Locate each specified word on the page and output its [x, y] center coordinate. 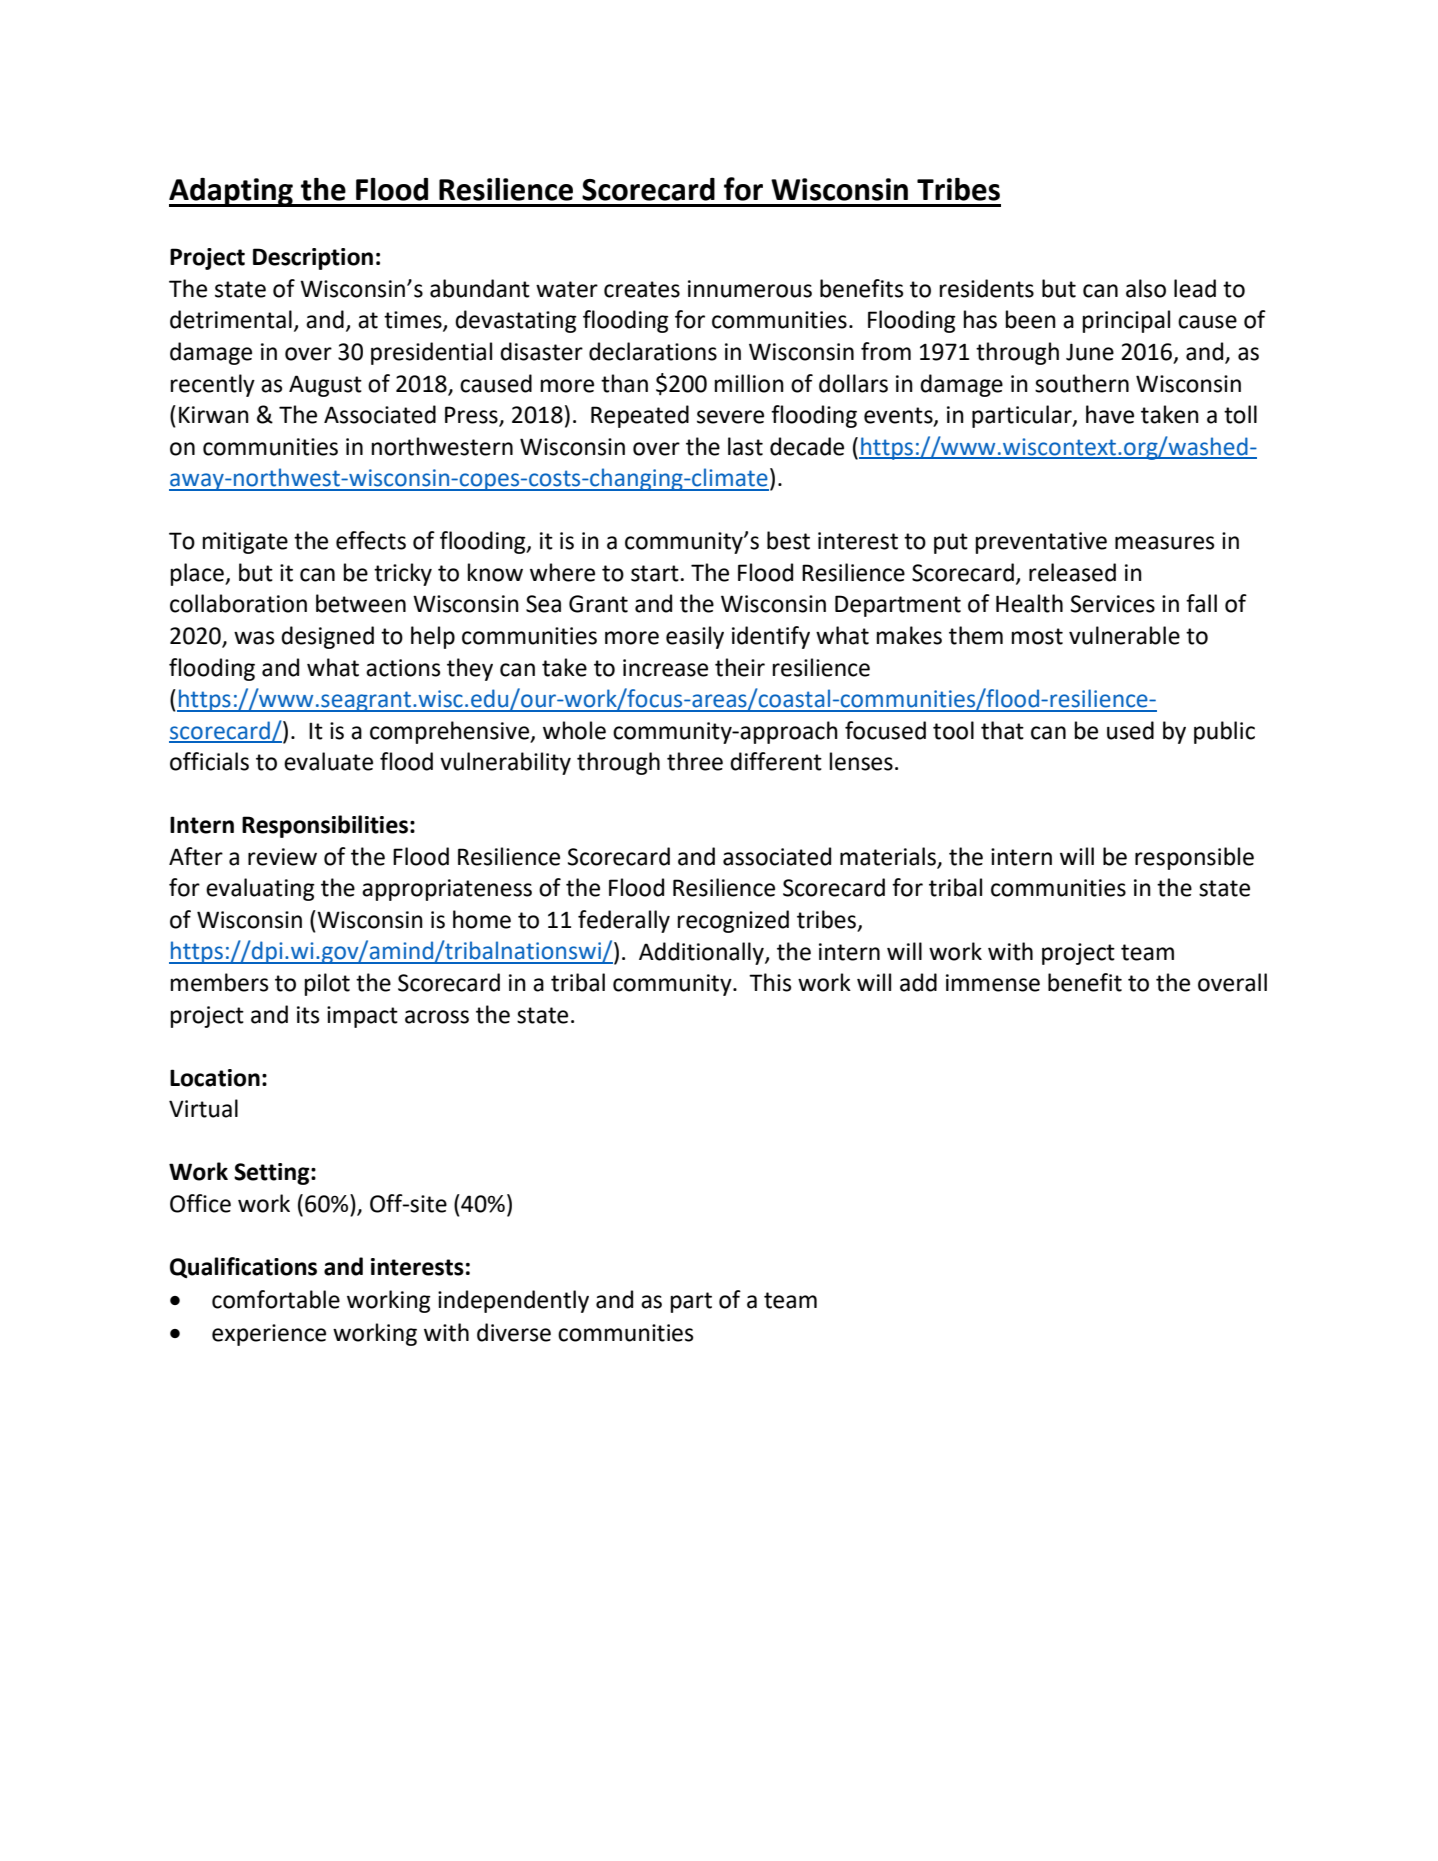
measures [1165, 543]
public [1224, 732]
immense [993, 983]
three [695, 761]
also [1146, 288]
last [745, 446]
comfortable [276, 1299]
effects [371, 540]
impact [362, 1017]
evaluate [328, 761]
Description [313, 259]
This [770, 982]
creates [642, 289]
